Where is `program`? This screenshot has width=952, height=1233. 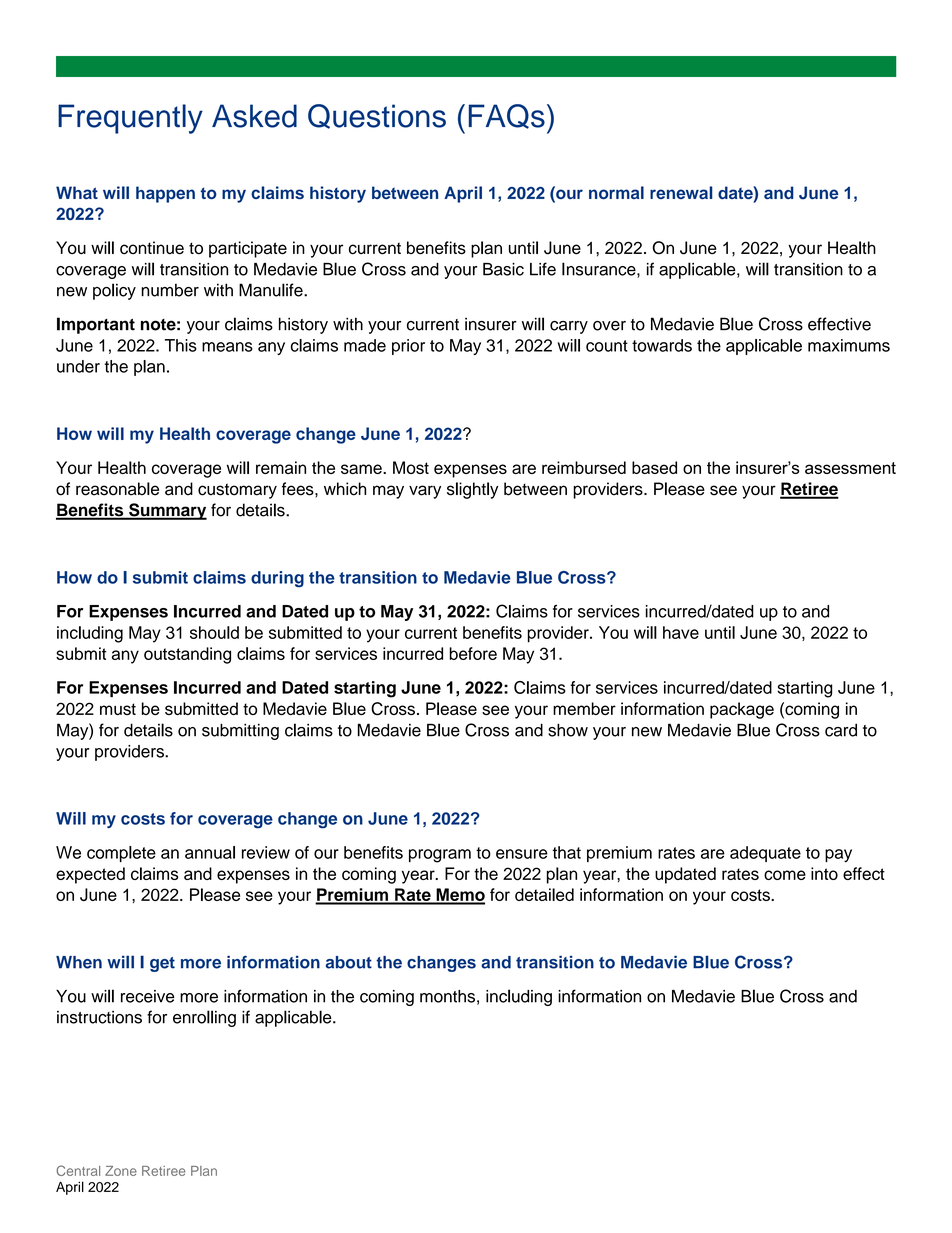
program is located at coordinates (440, 856).
